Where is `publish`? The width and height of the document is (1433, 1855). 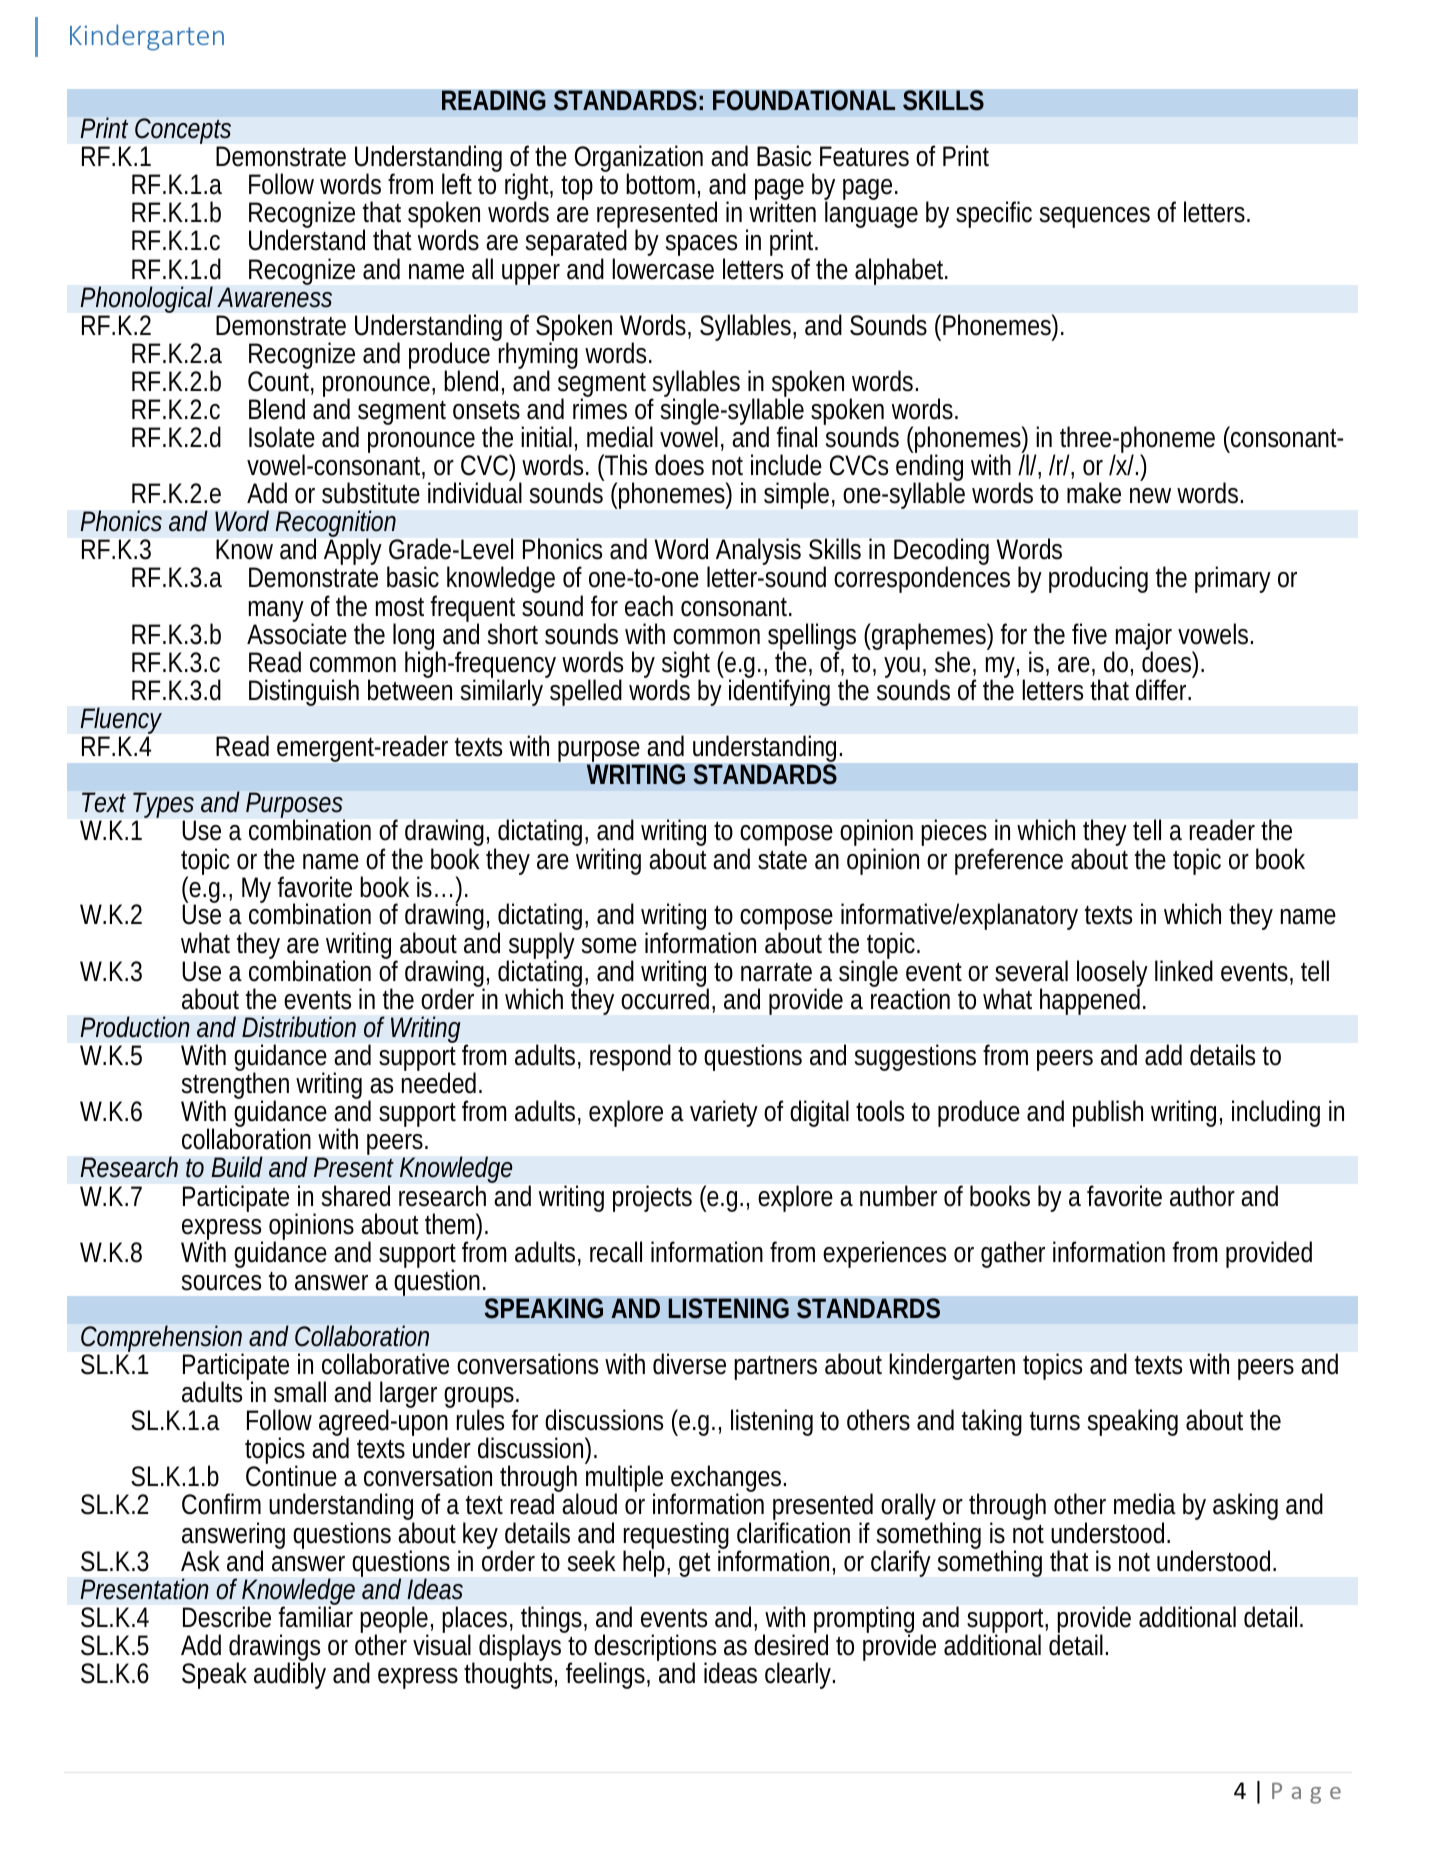
publish is located at coordinates (1108, 1113).
